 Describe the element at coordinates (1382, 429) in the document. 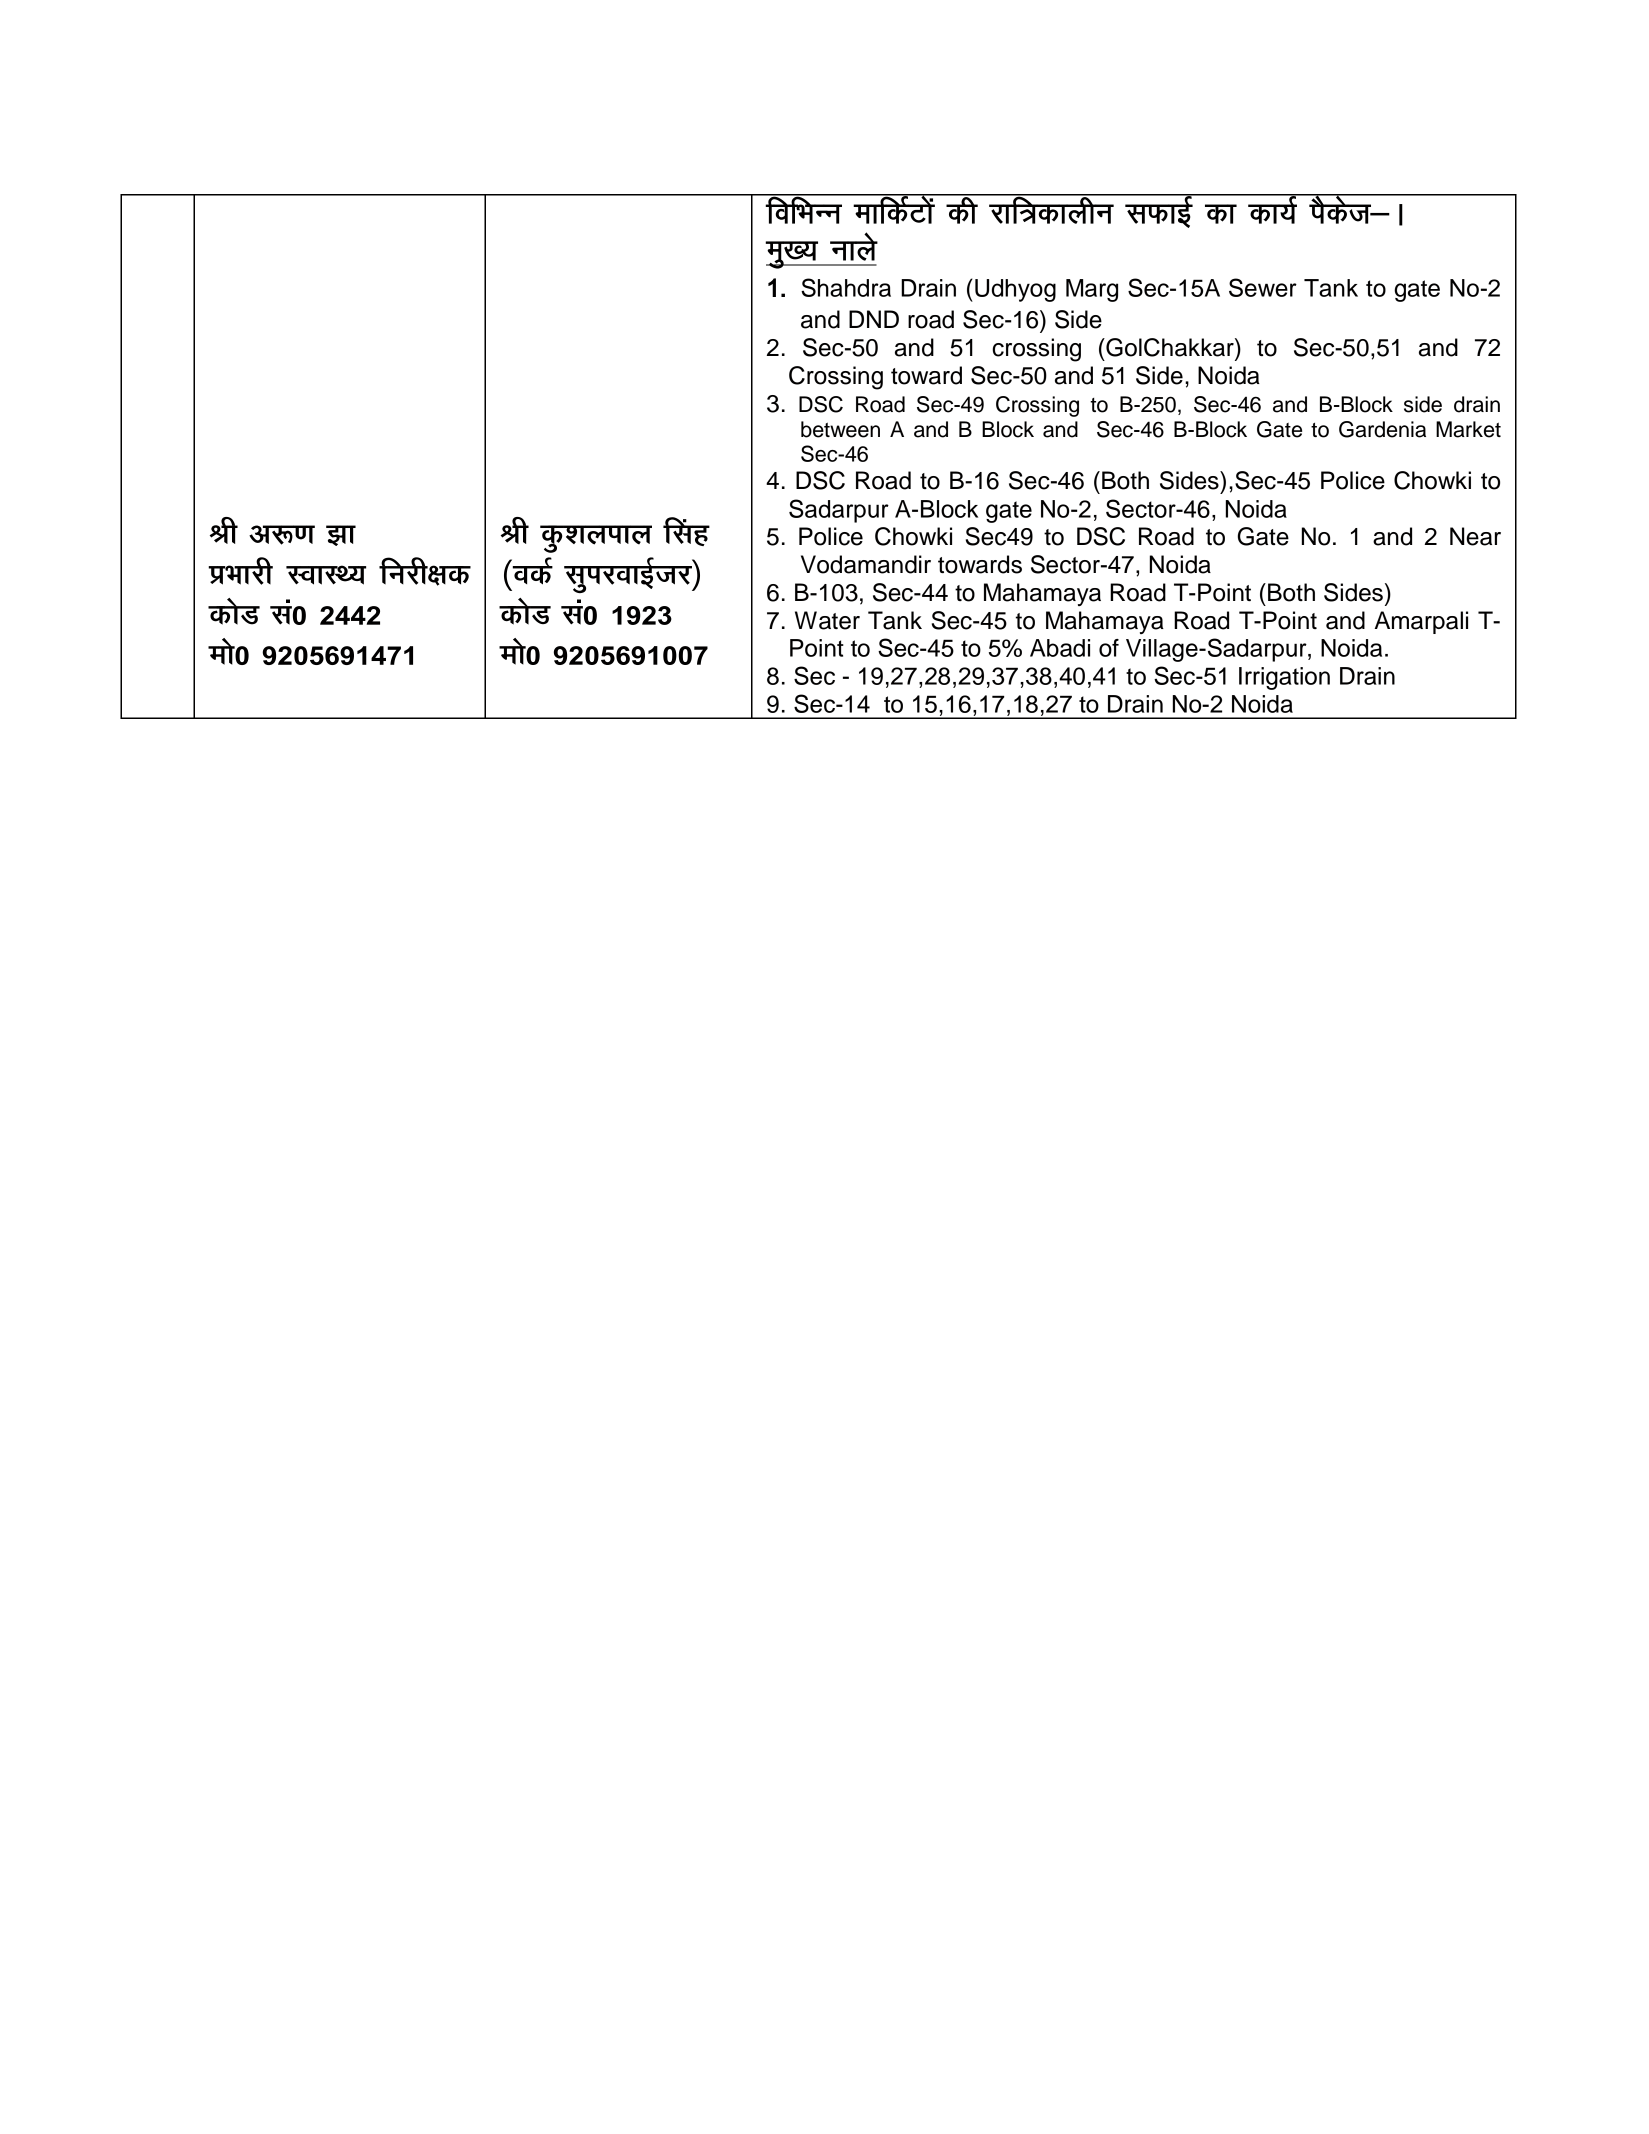

I see `Gardenia` at that location.
